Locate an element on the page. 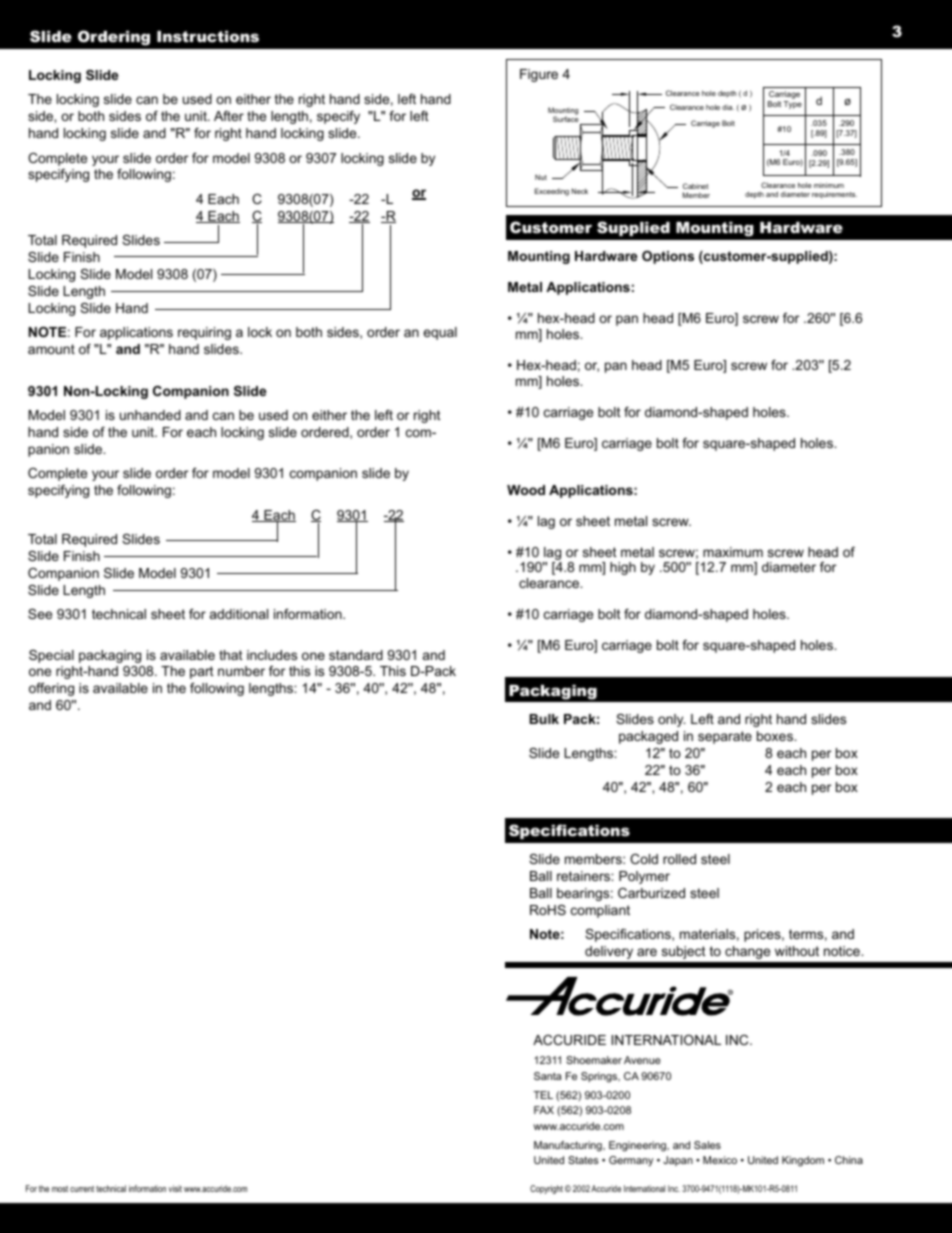 This page has height=1233, width=952. maximum is located at coordinates (733, 552).
